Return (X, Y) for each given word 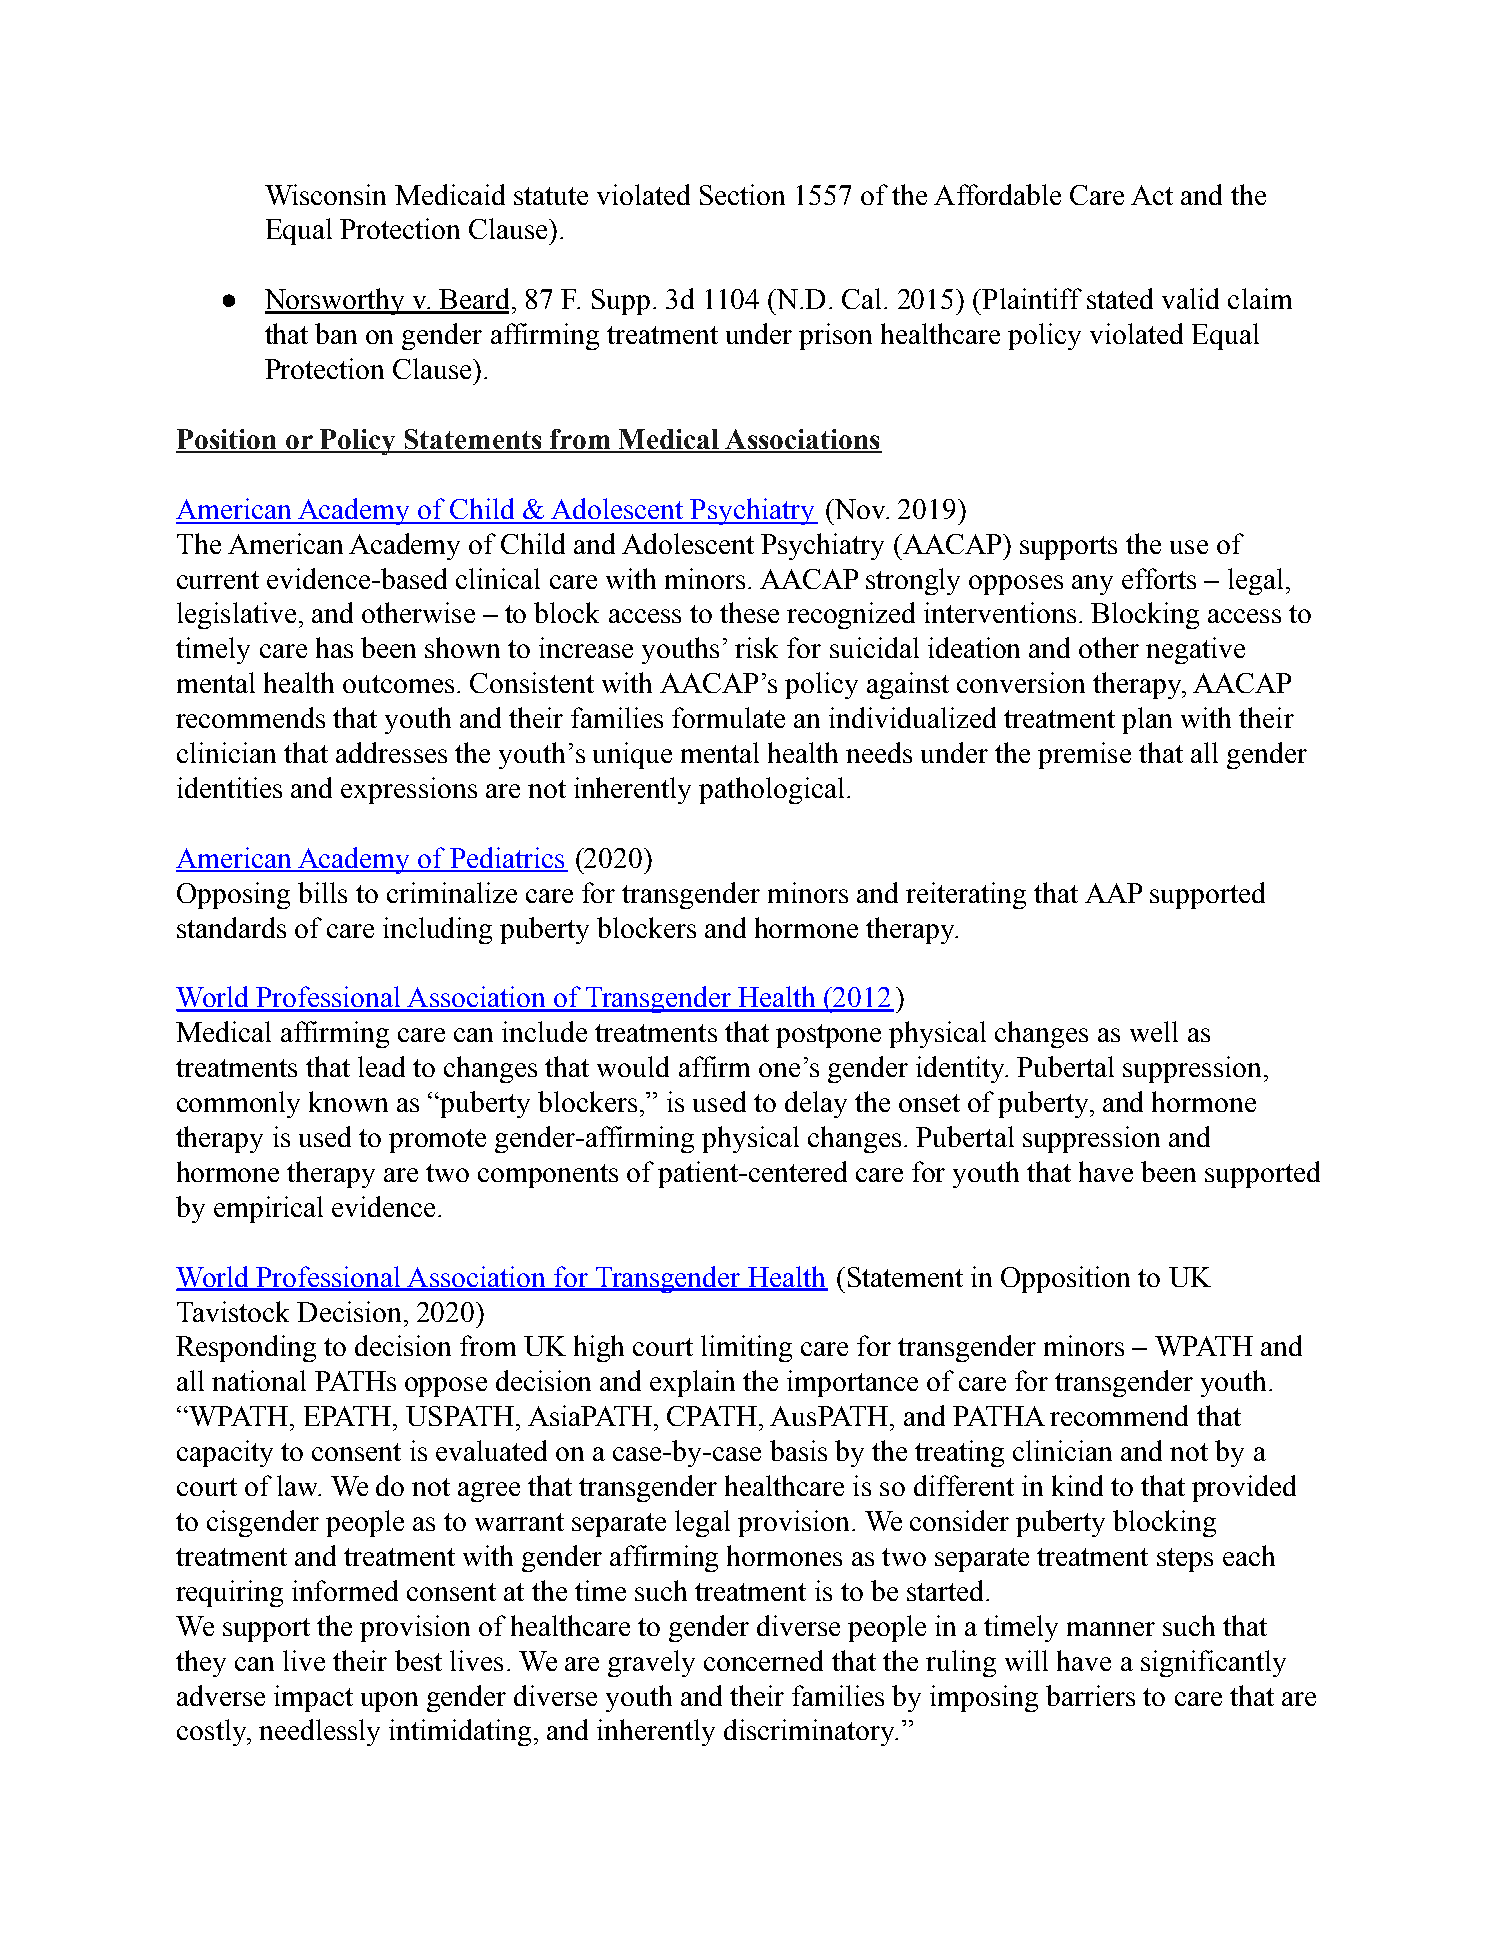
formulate (728, 717)
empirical (268, 1209)
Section (742, 194)
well (1154, 1031)
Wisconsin (325, 194)
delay (816, 1104)
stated (1120, 298)
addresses (391, 752)
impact (313, 1698)
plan (1147, 720)
